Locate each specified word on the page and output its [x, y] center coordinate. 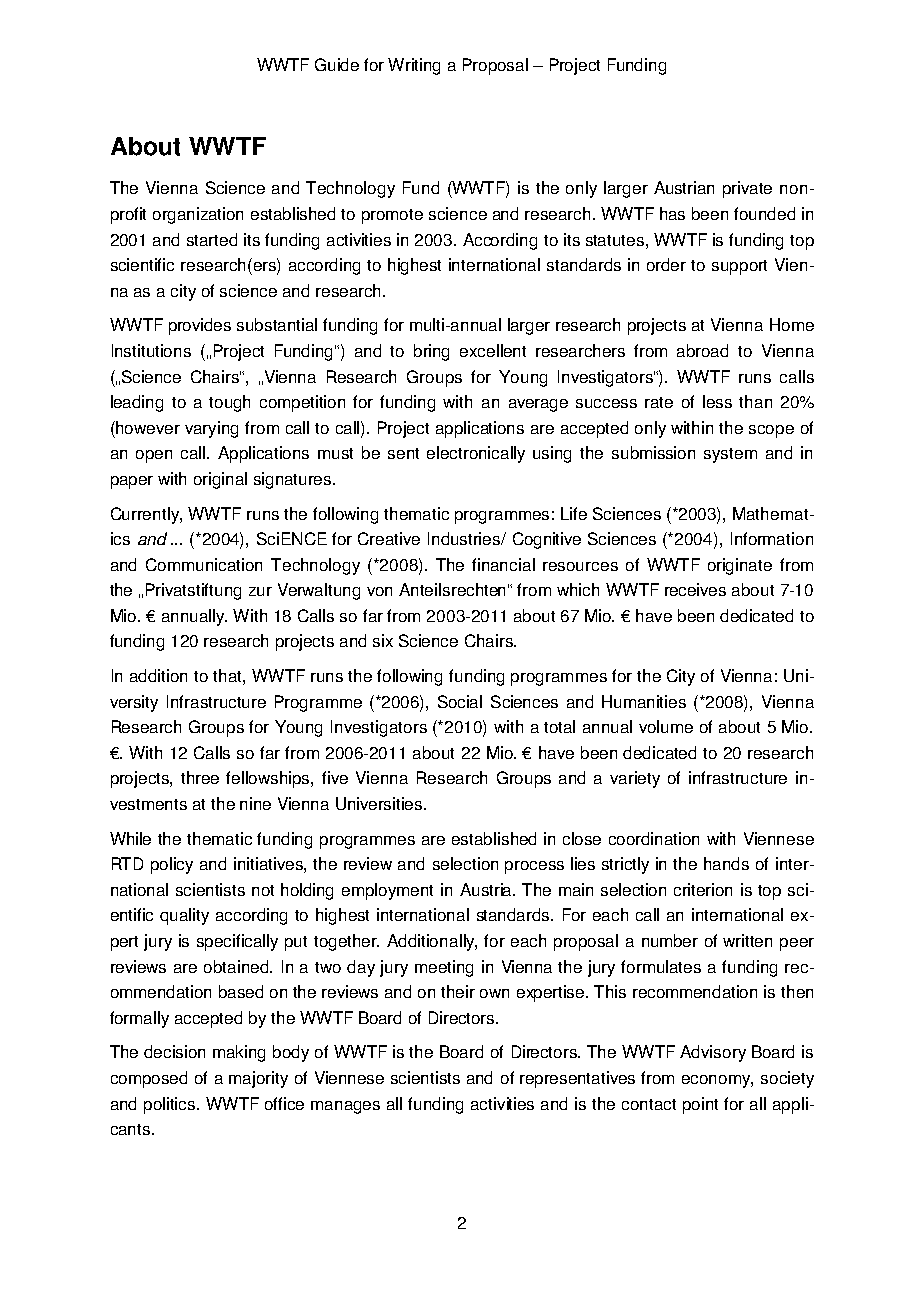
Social [460, 701]
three [200, 777]
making [239, 1053]
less [717, 401]
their [458, 991]
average [538, 405]
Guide [337, 64]
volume [666, 726]
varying [211, 429]
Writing [414, 66]
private [747, 189]
